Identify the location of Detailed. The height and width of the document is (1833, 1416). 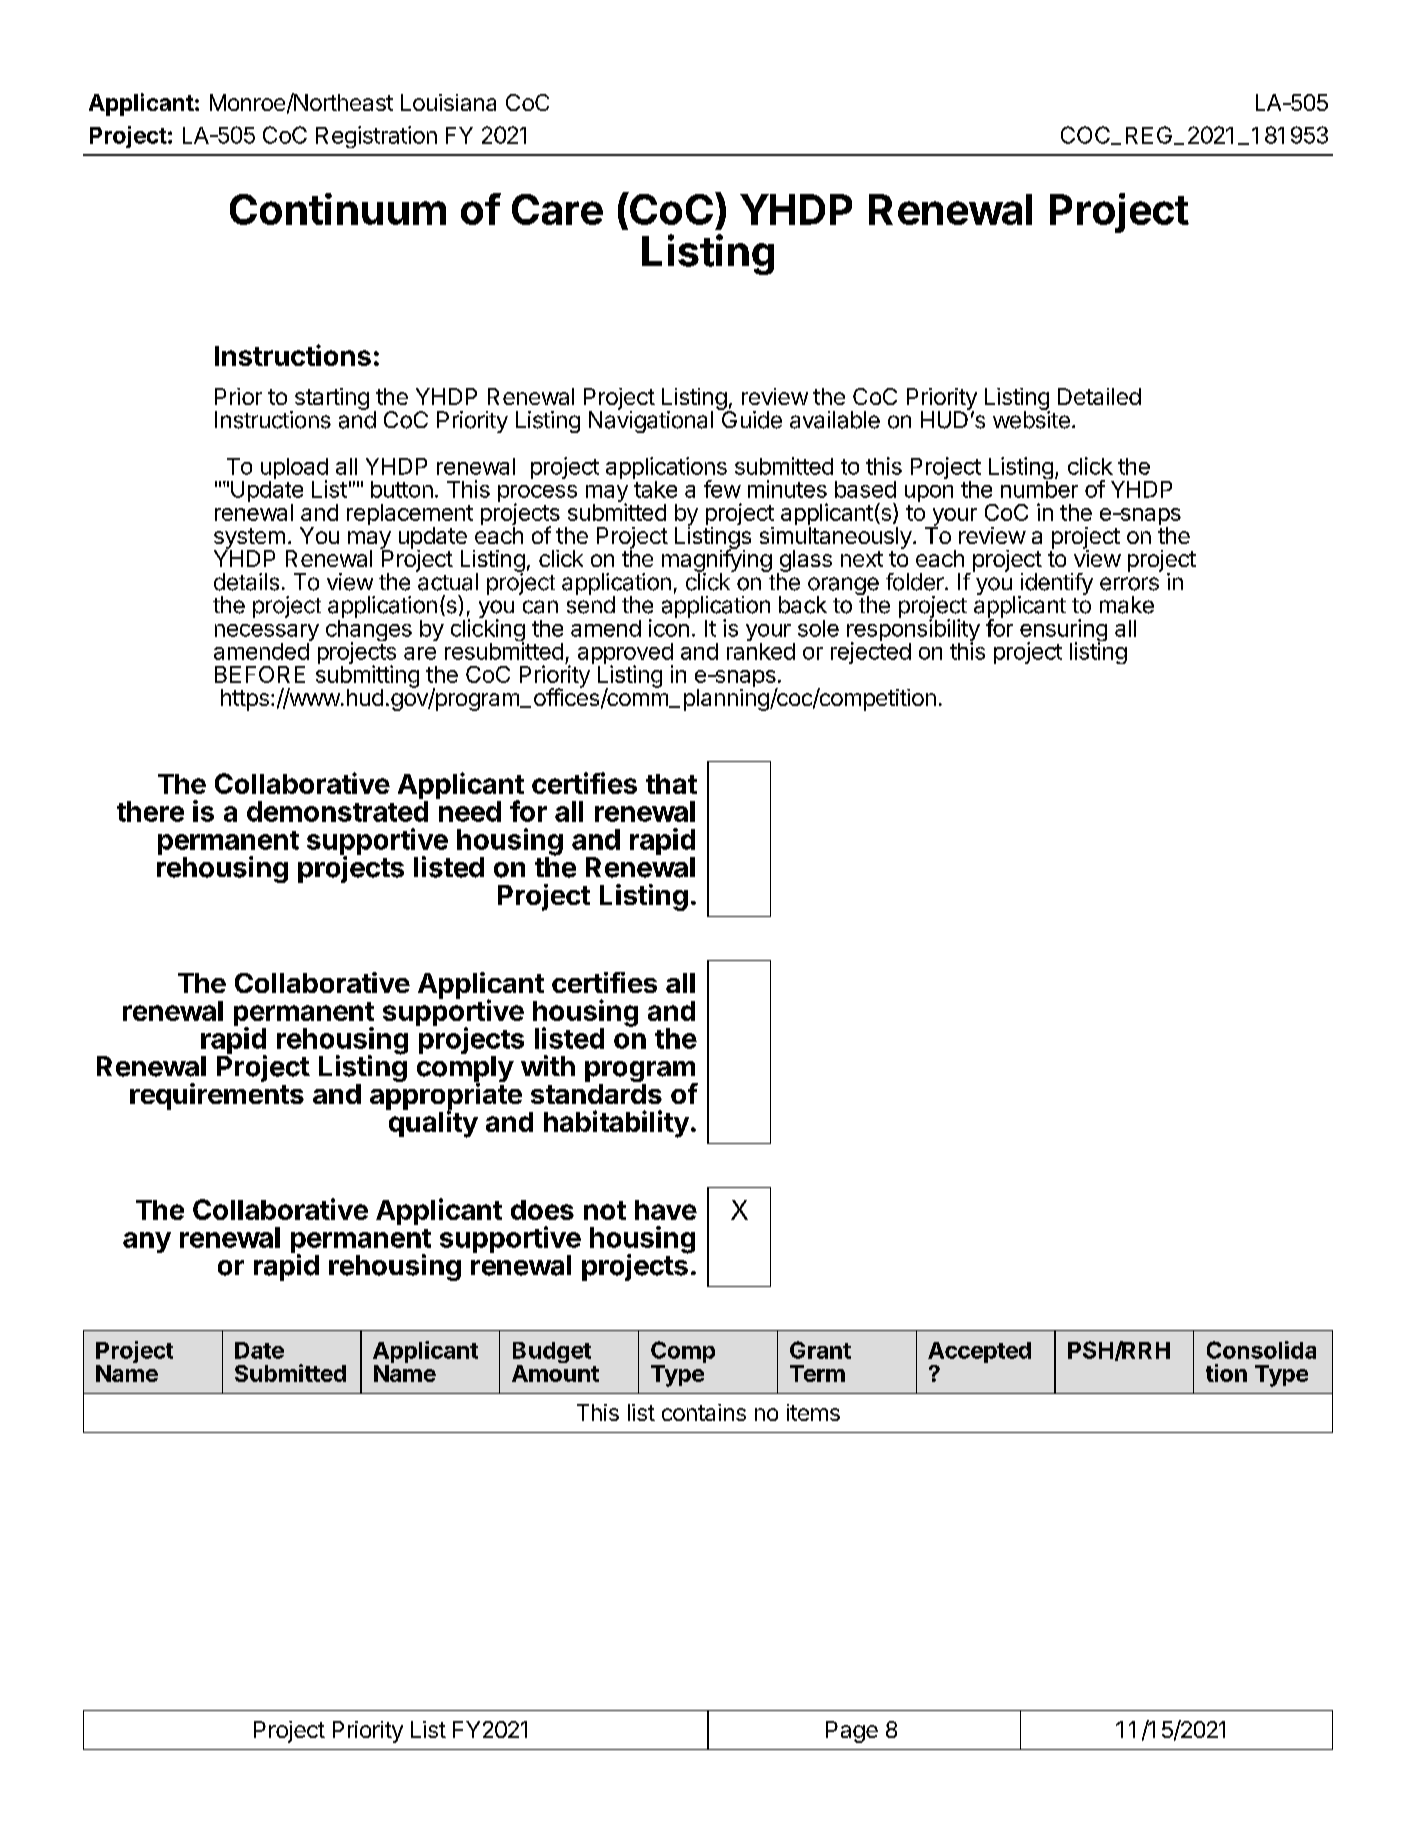
(1099, 396).
